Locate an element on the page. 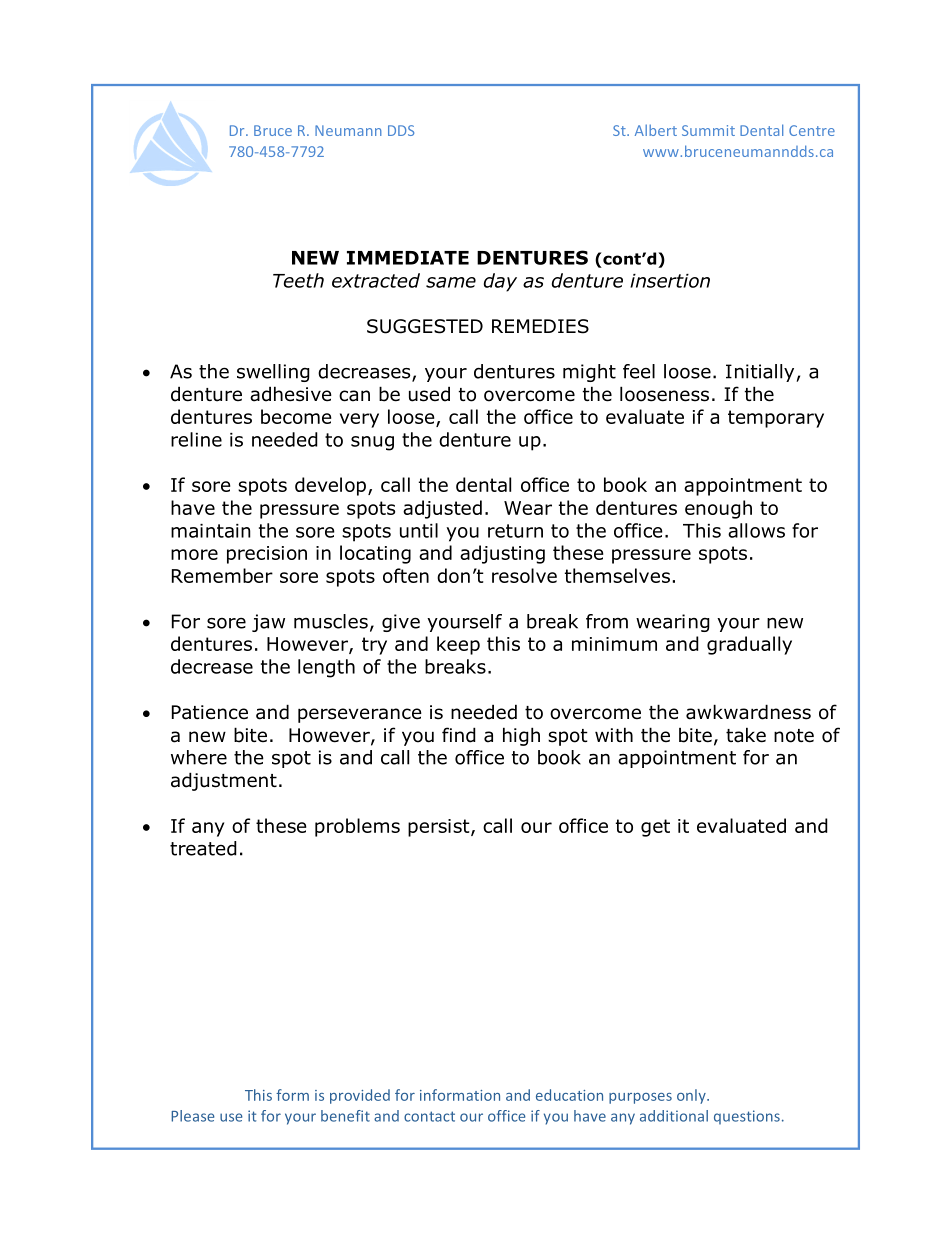 The width and height of the document is (952, 1233). take is located at coordinates (746, 735).
